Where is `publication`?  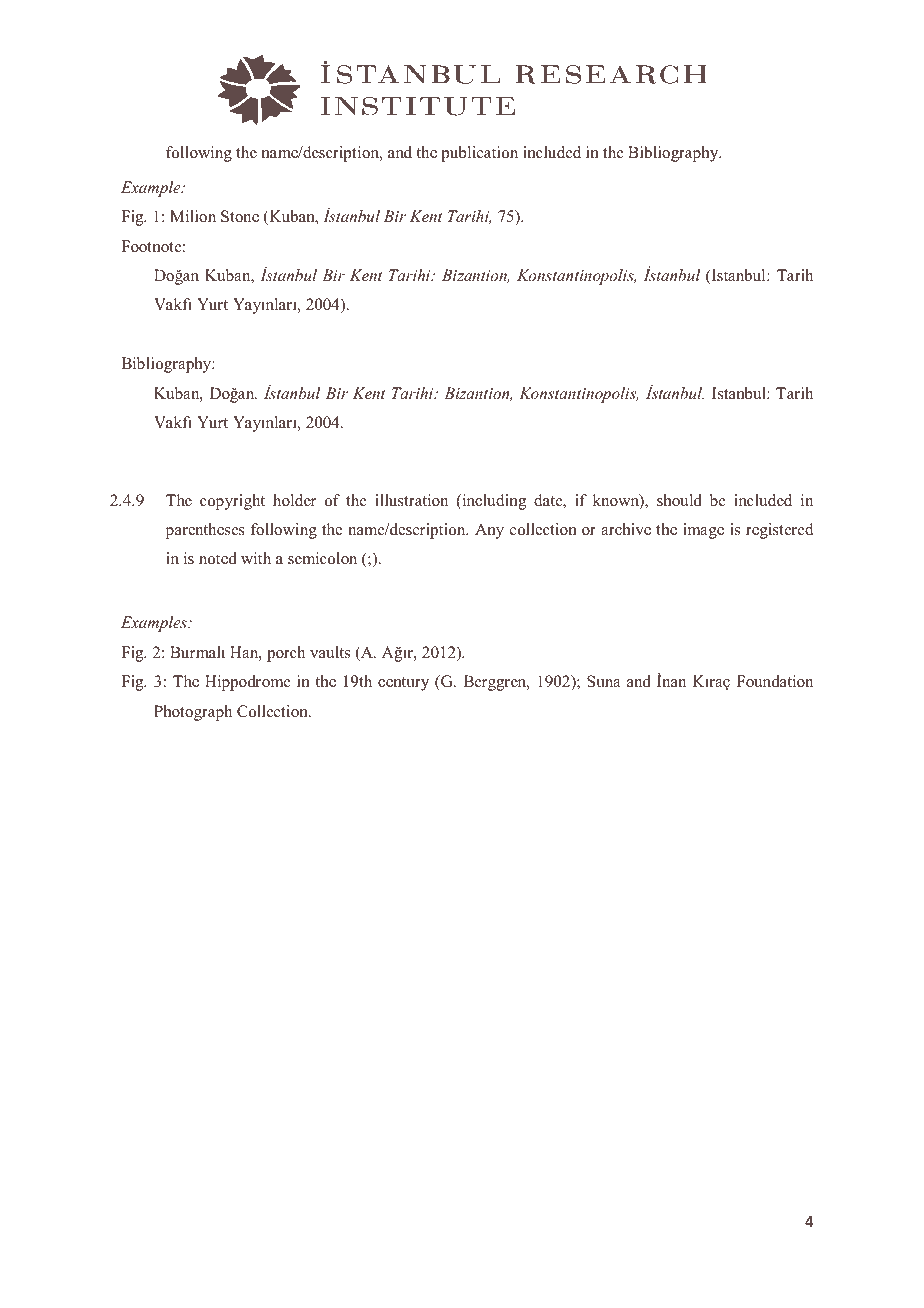 publication is located at coordinates (479, 154).
